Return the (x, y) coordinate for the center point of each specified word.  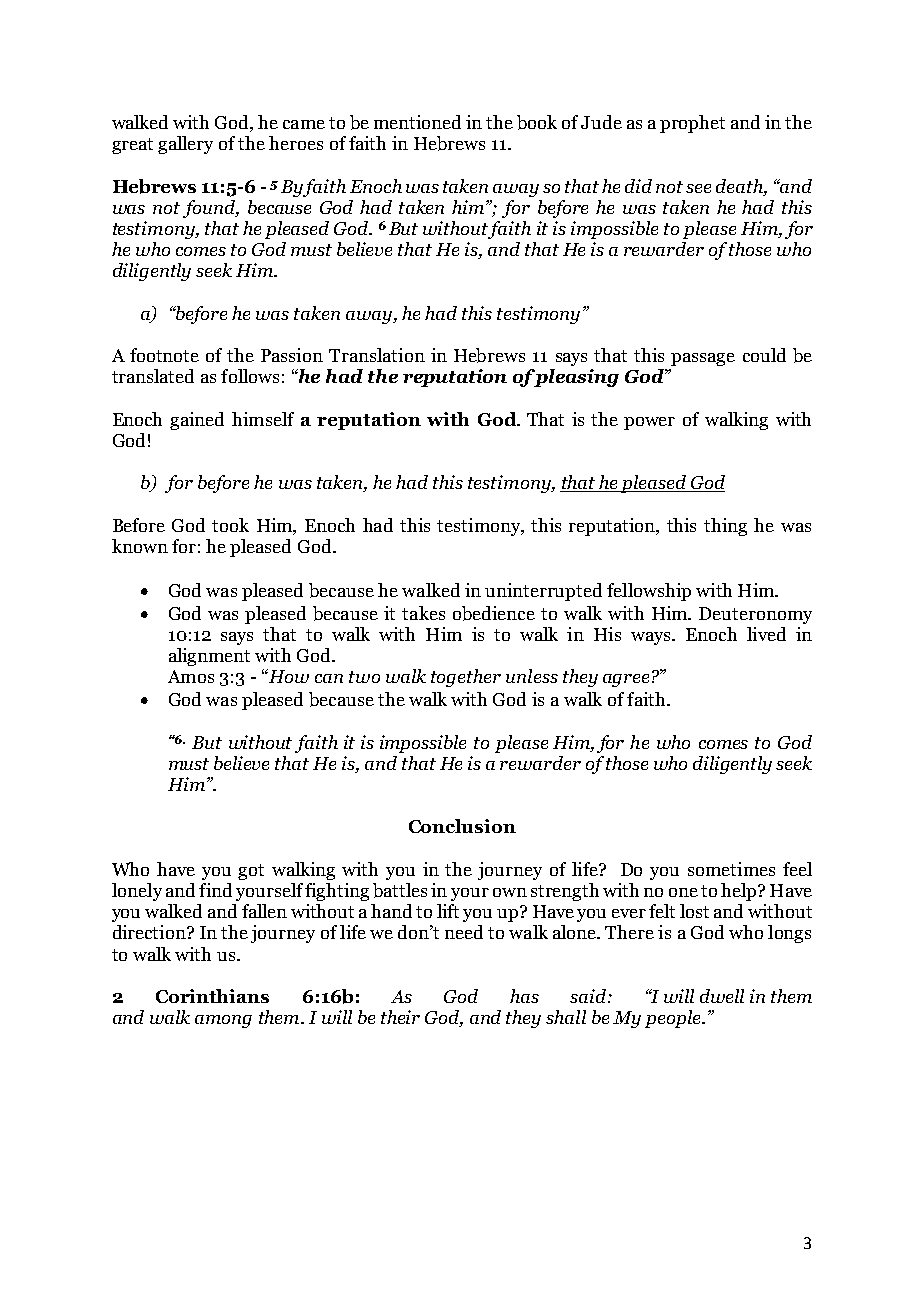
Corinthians (212, 996)
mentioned (417, 122)
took (230, 525)
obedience (494, 613)
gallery (185, 145)
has (524, 996)
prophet (692, 124)
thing (725, 527)
